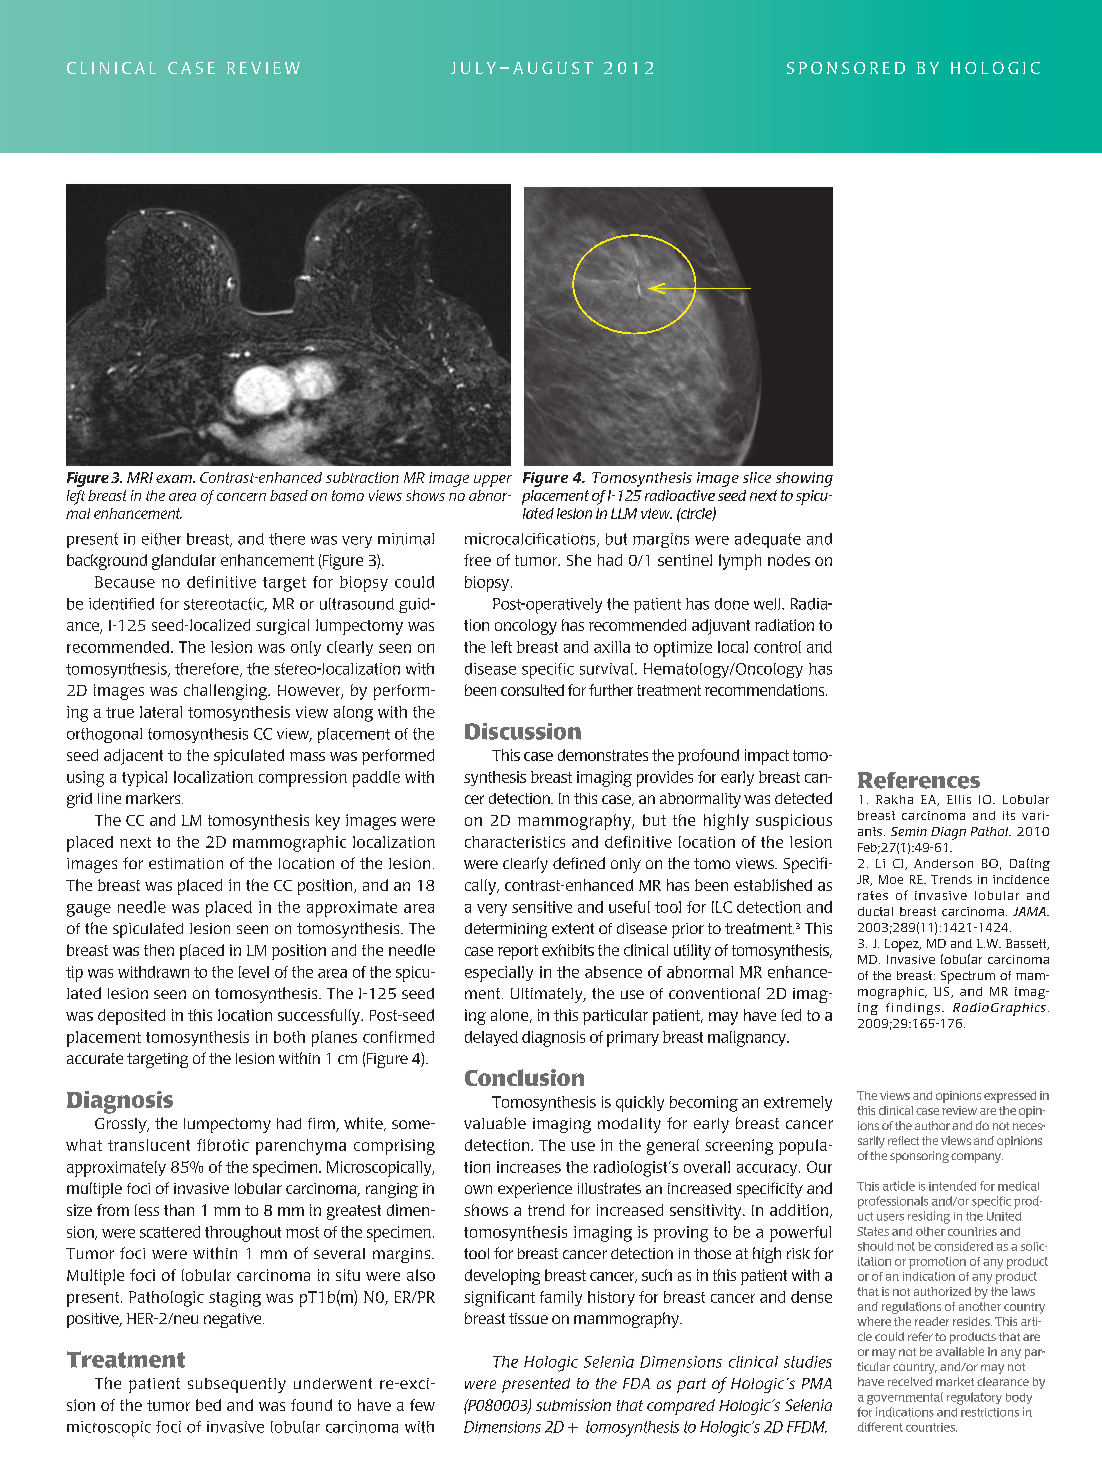  Describe the element at coordinates (208, 1405) in the image. I see `bed` at that location.
